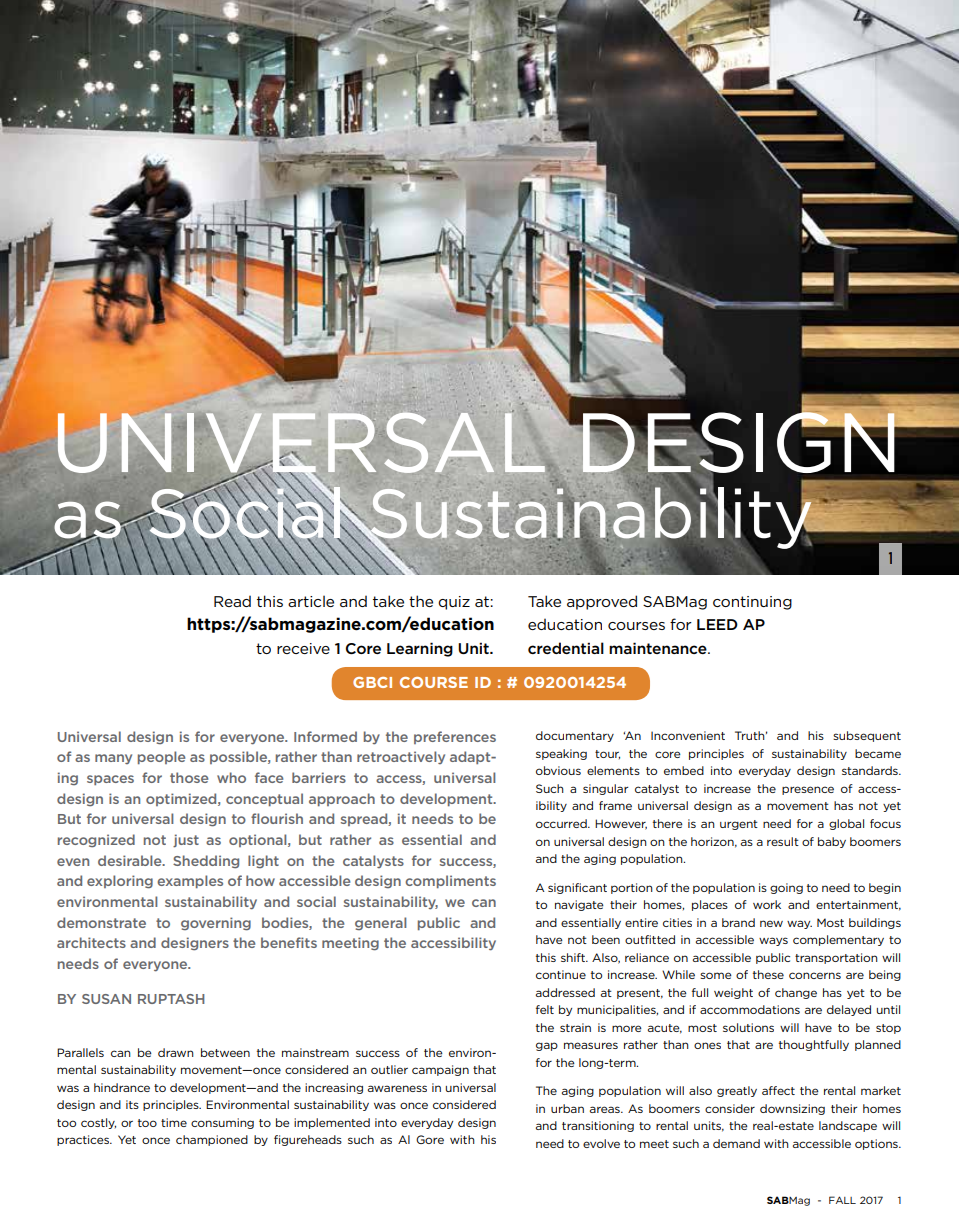 The image size is (959, 1232). What do you see at coordinates (752, 603) in the page?
I see `continuing` at bounding box center [752, 603].
